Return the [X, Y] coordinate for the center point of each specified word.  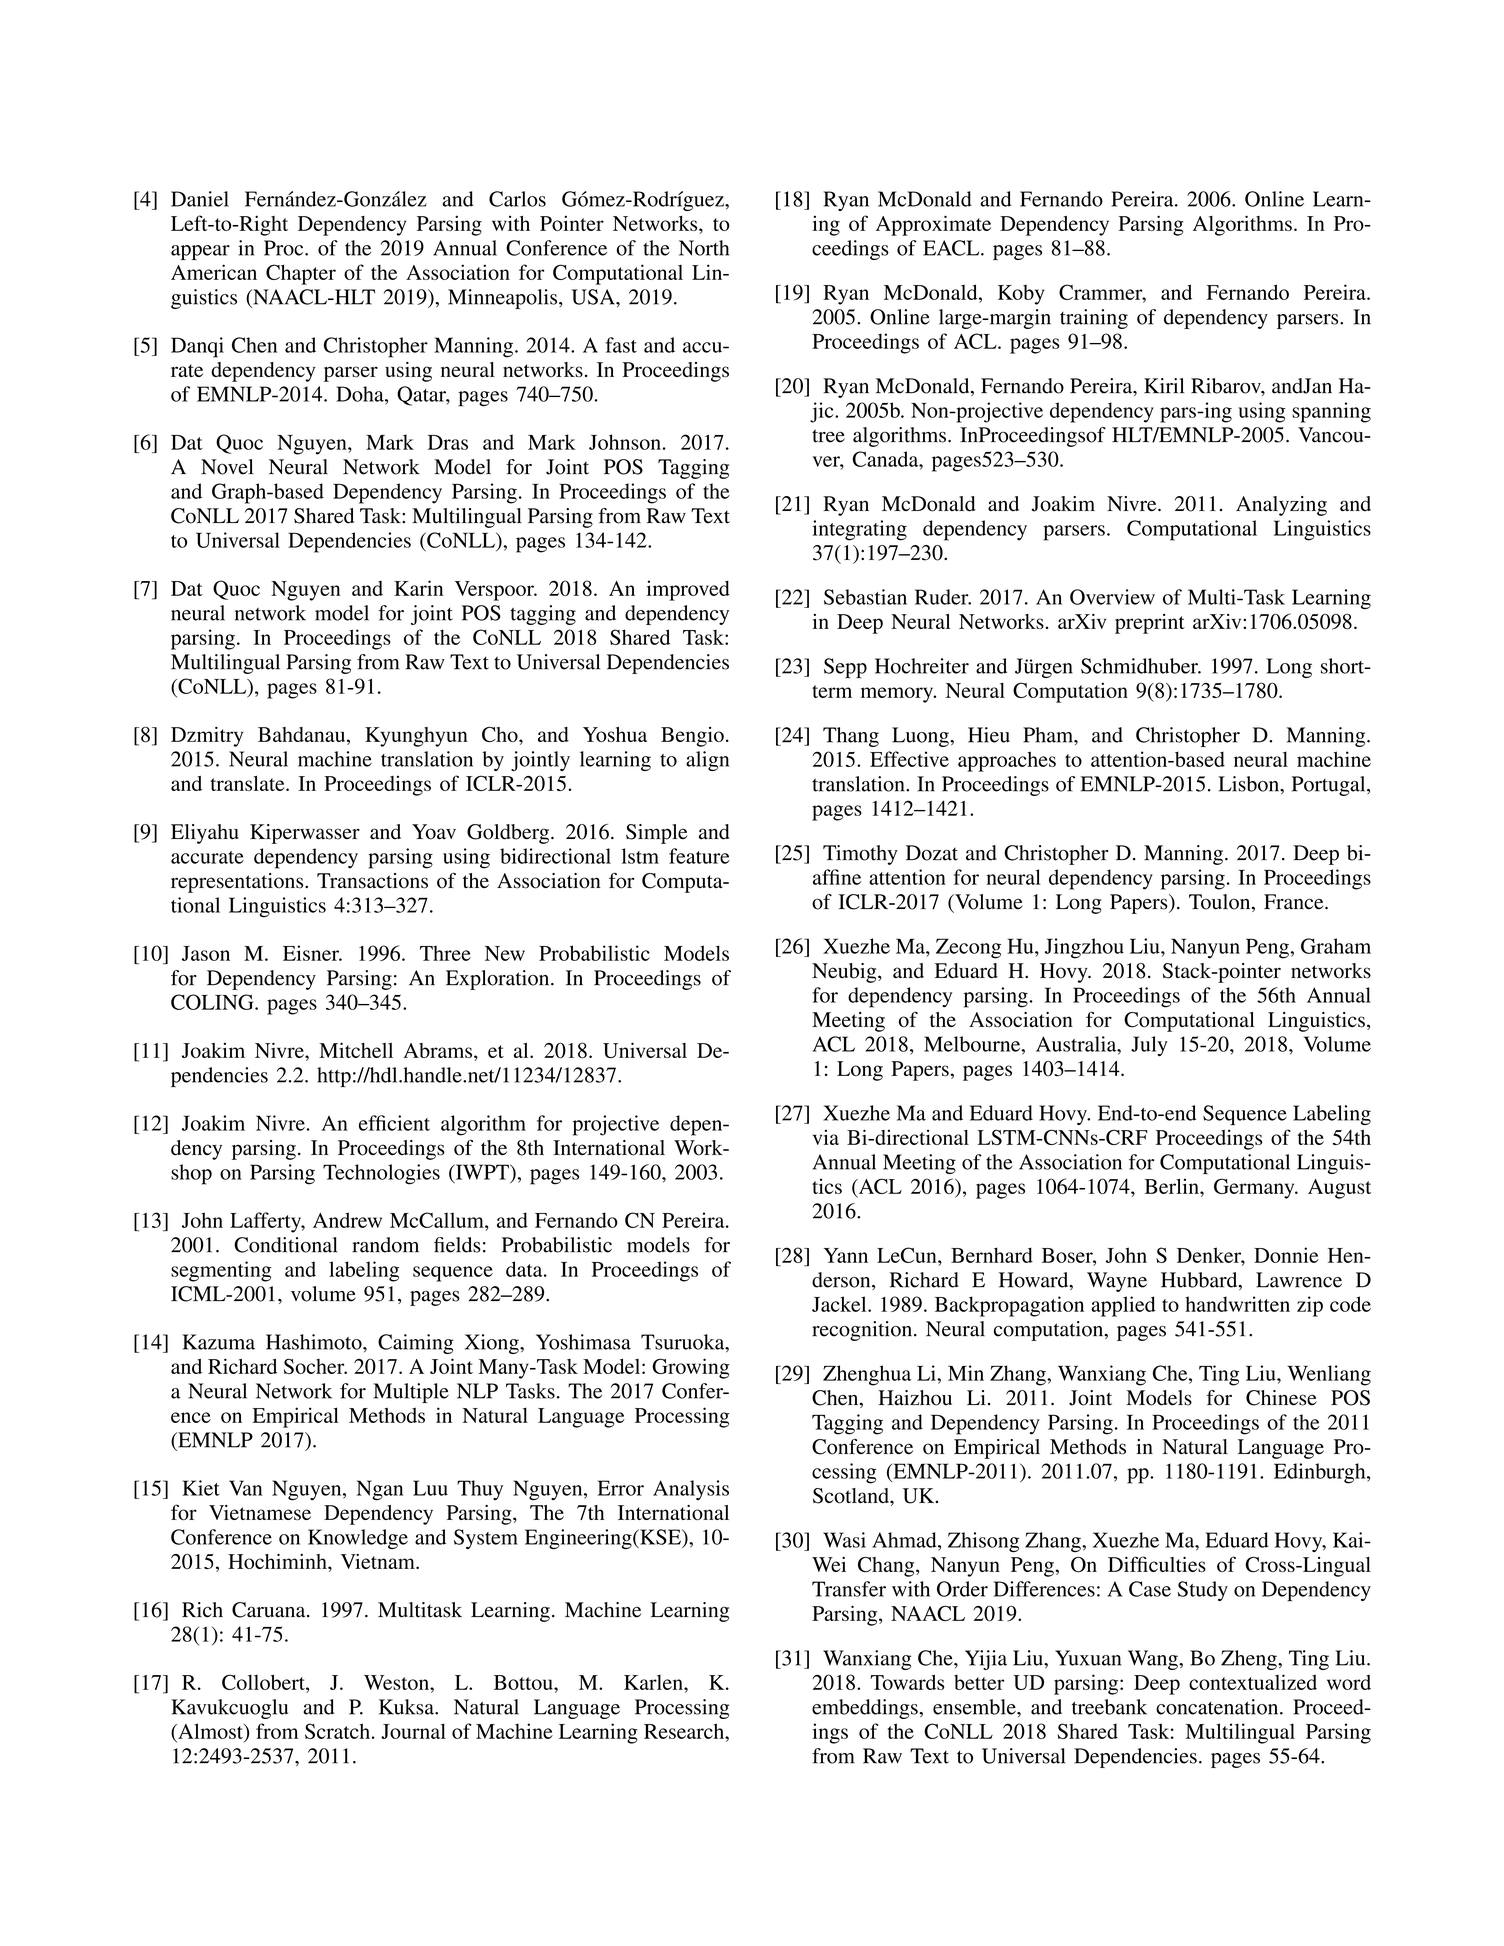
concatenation [1218, 1707]
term [832, 691]
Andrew [347, 1220]
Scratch [337, 1731]
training [1094, 319]
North [704, 248]
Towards [907, 1682]
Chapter [301, 274]
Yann [846, 1255]
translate [248, 783]
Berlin [1172, 1186]
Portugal [1330, 786]
